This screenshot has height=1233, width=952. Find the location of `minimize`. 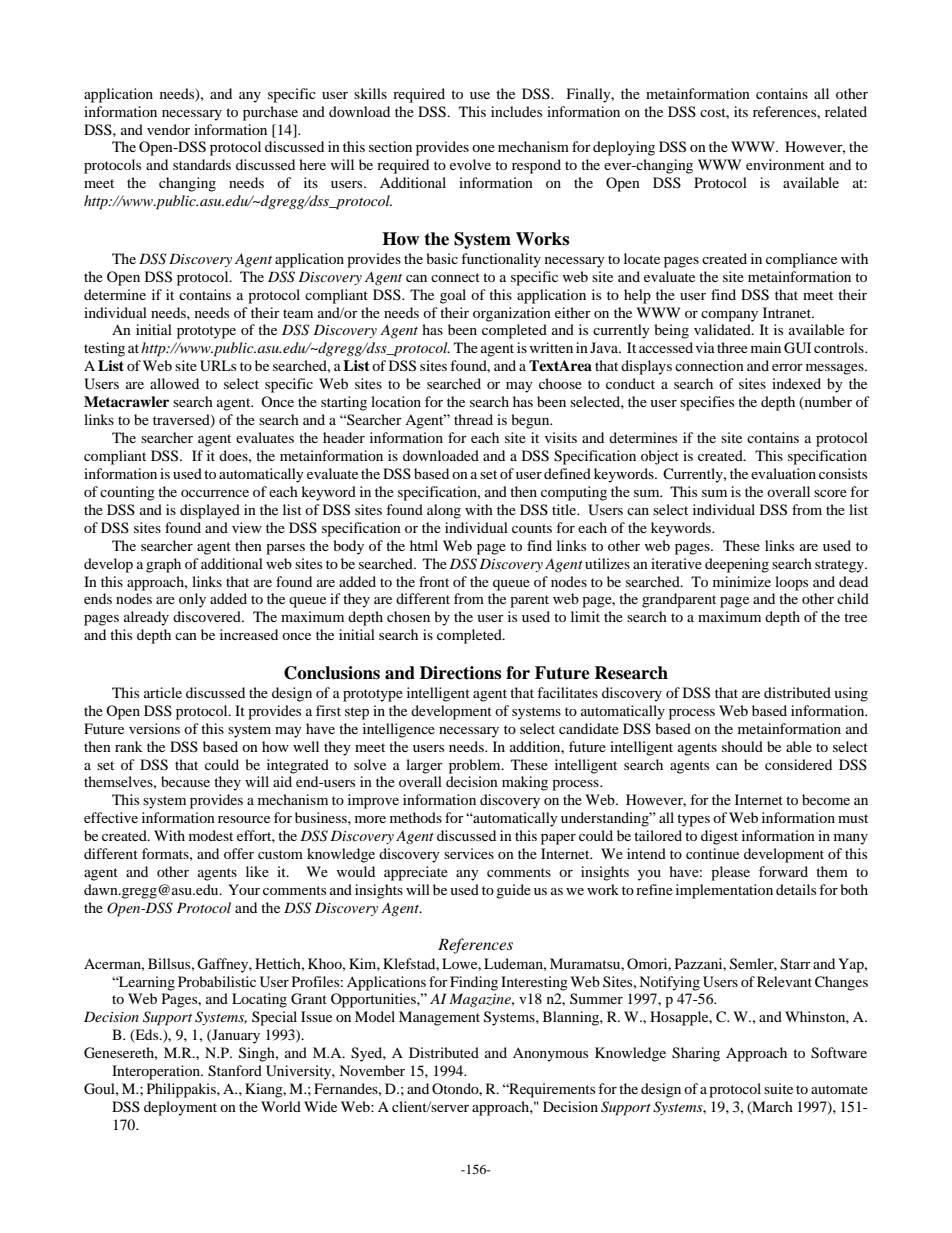

minimize is located at coordinates (742, 581).
